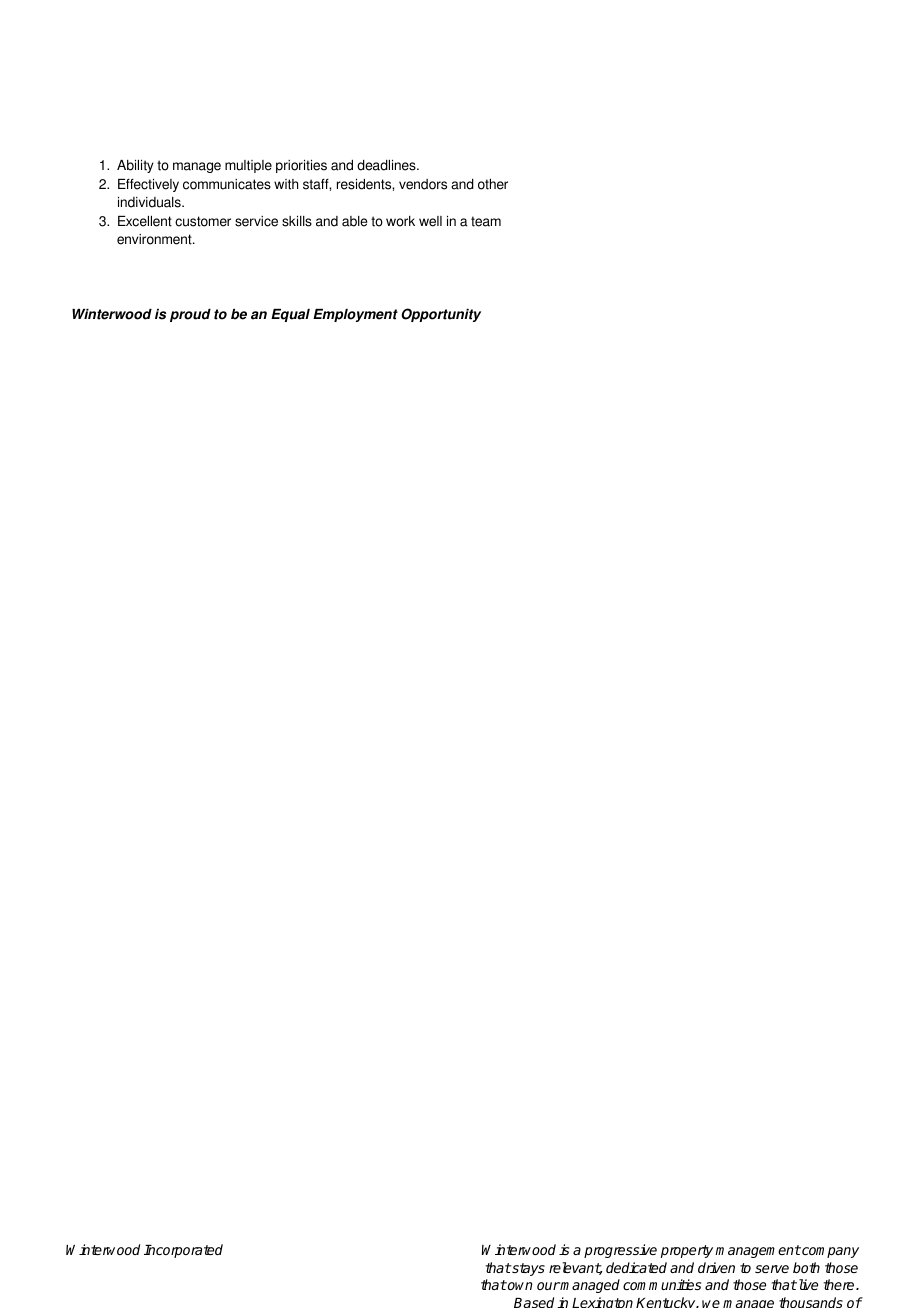 Image resolution: width=924 pixels, height=1308 pixels. Describe the element at coordinates (183, 1251) in the page. I see `Incorporated` at that location.
